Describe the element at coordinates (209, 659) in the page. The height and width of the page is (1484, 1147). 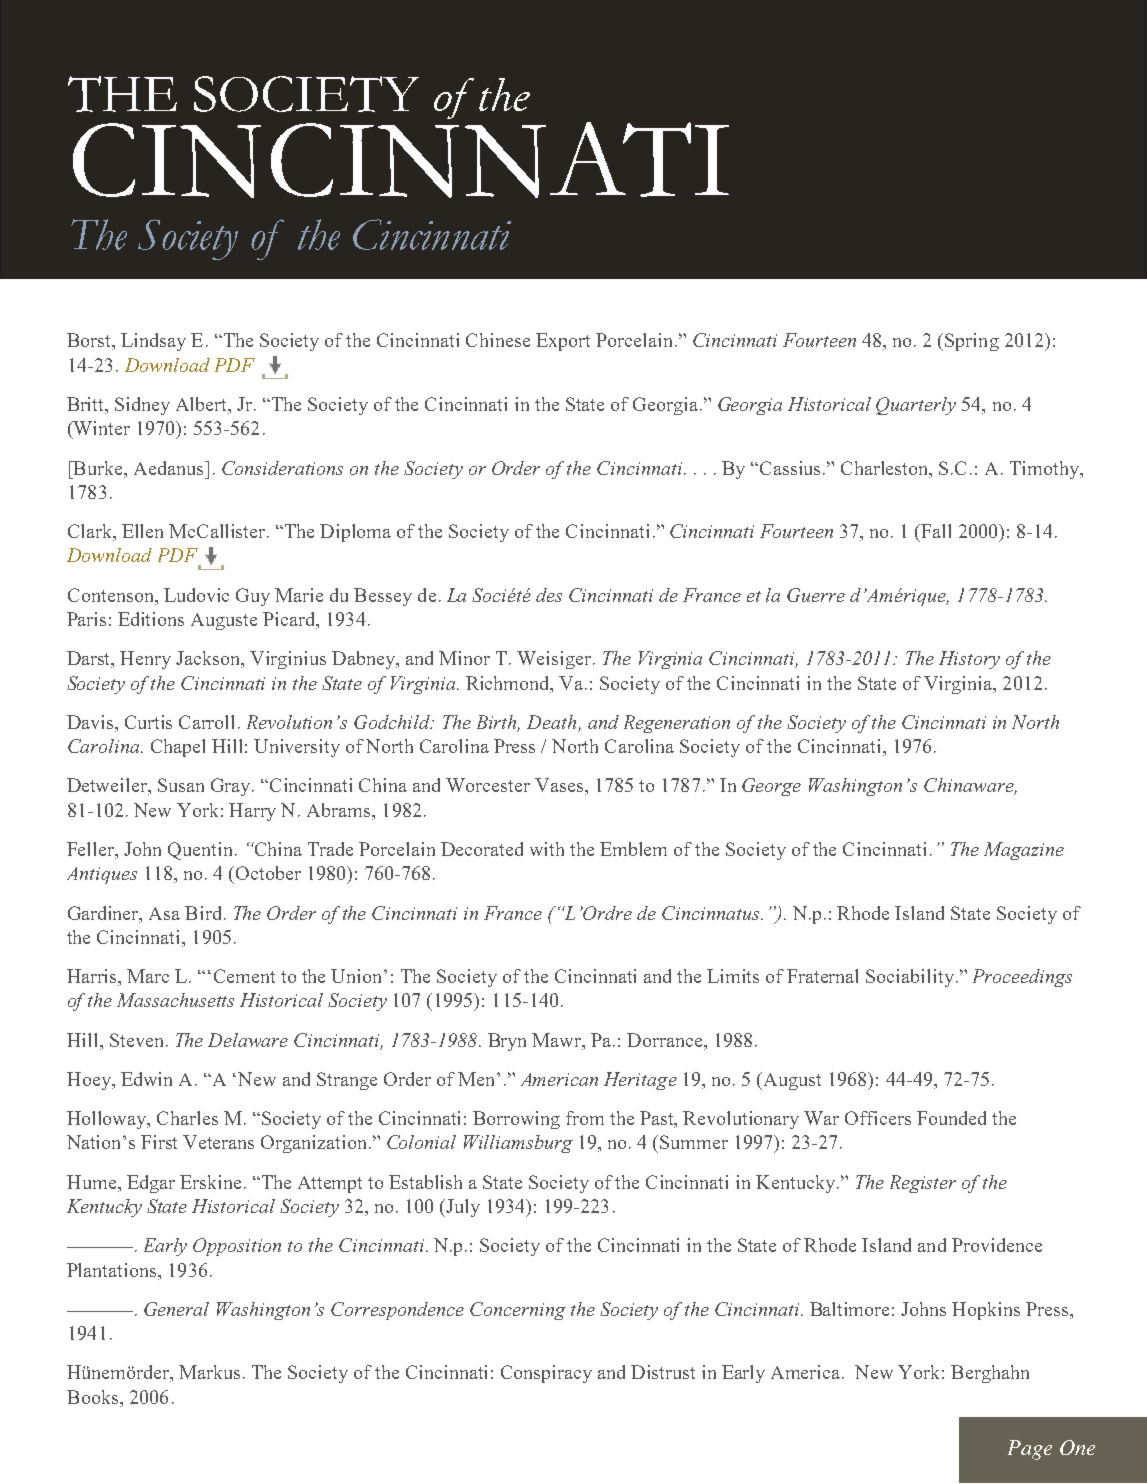
I see `Jackson` at that location.
